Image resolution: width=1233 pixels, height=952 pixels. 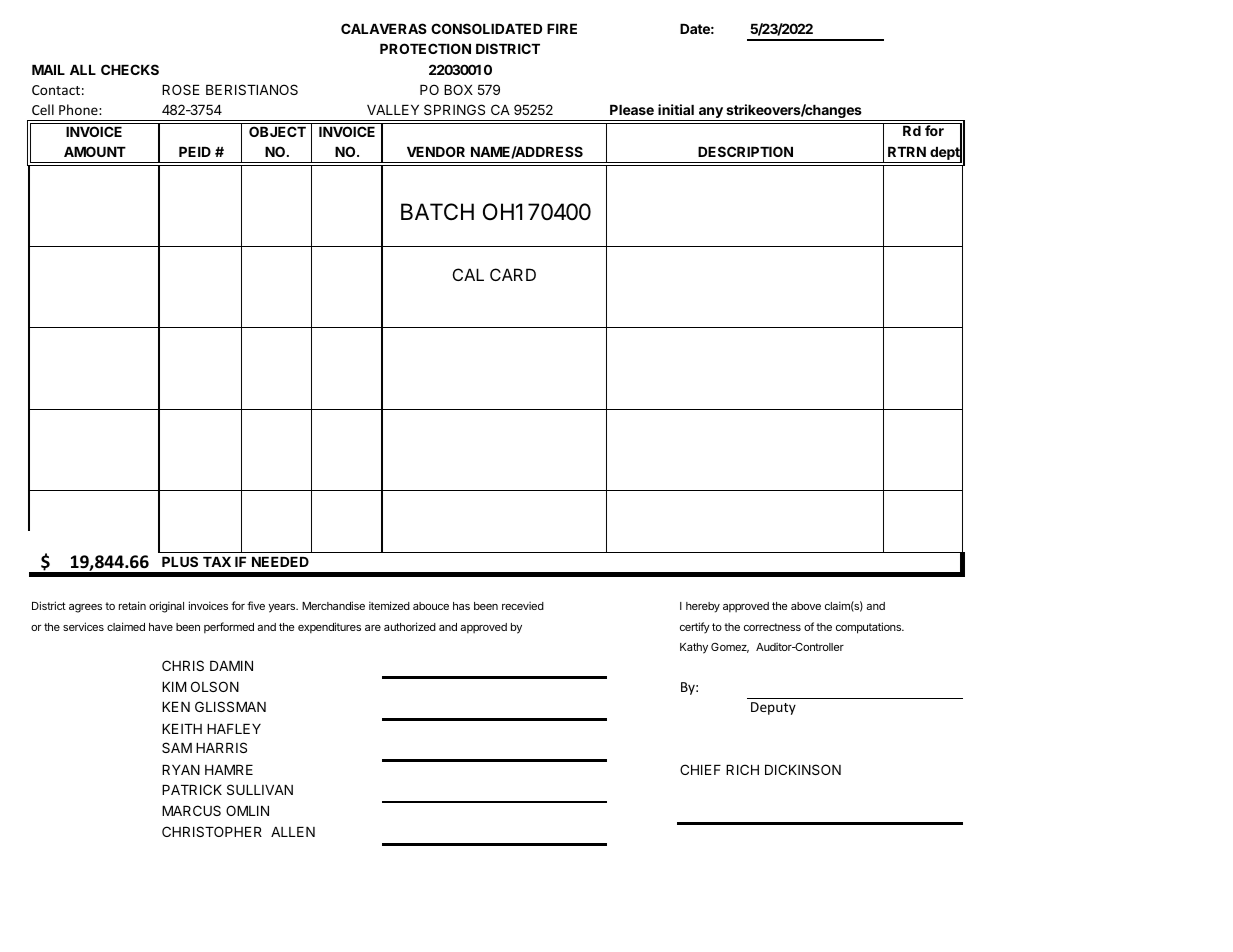 I want to click on PLUS, so click(x=180, y=561).
